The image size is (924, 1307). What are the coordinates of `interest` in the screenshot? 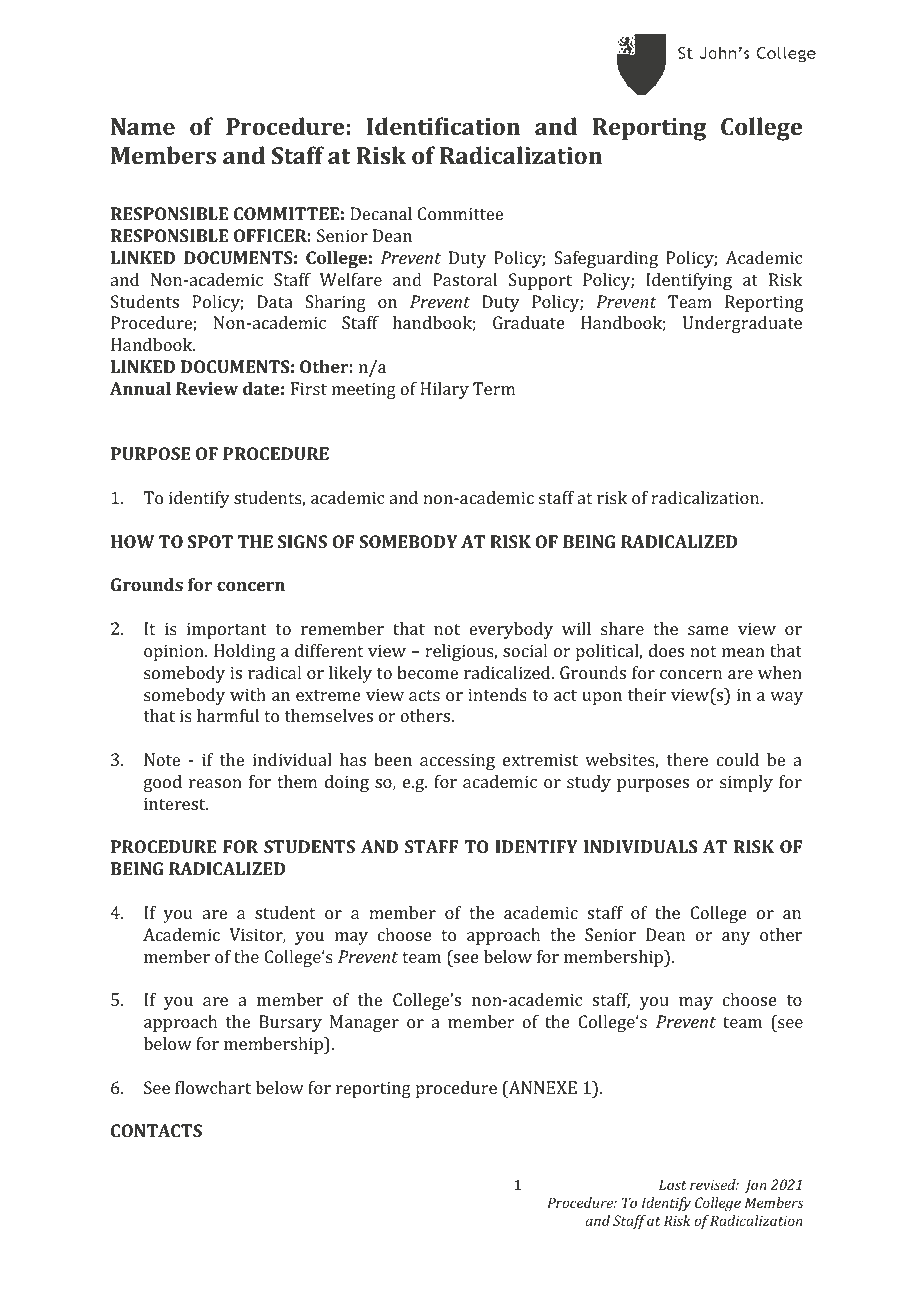 It's located at (176, 803).
